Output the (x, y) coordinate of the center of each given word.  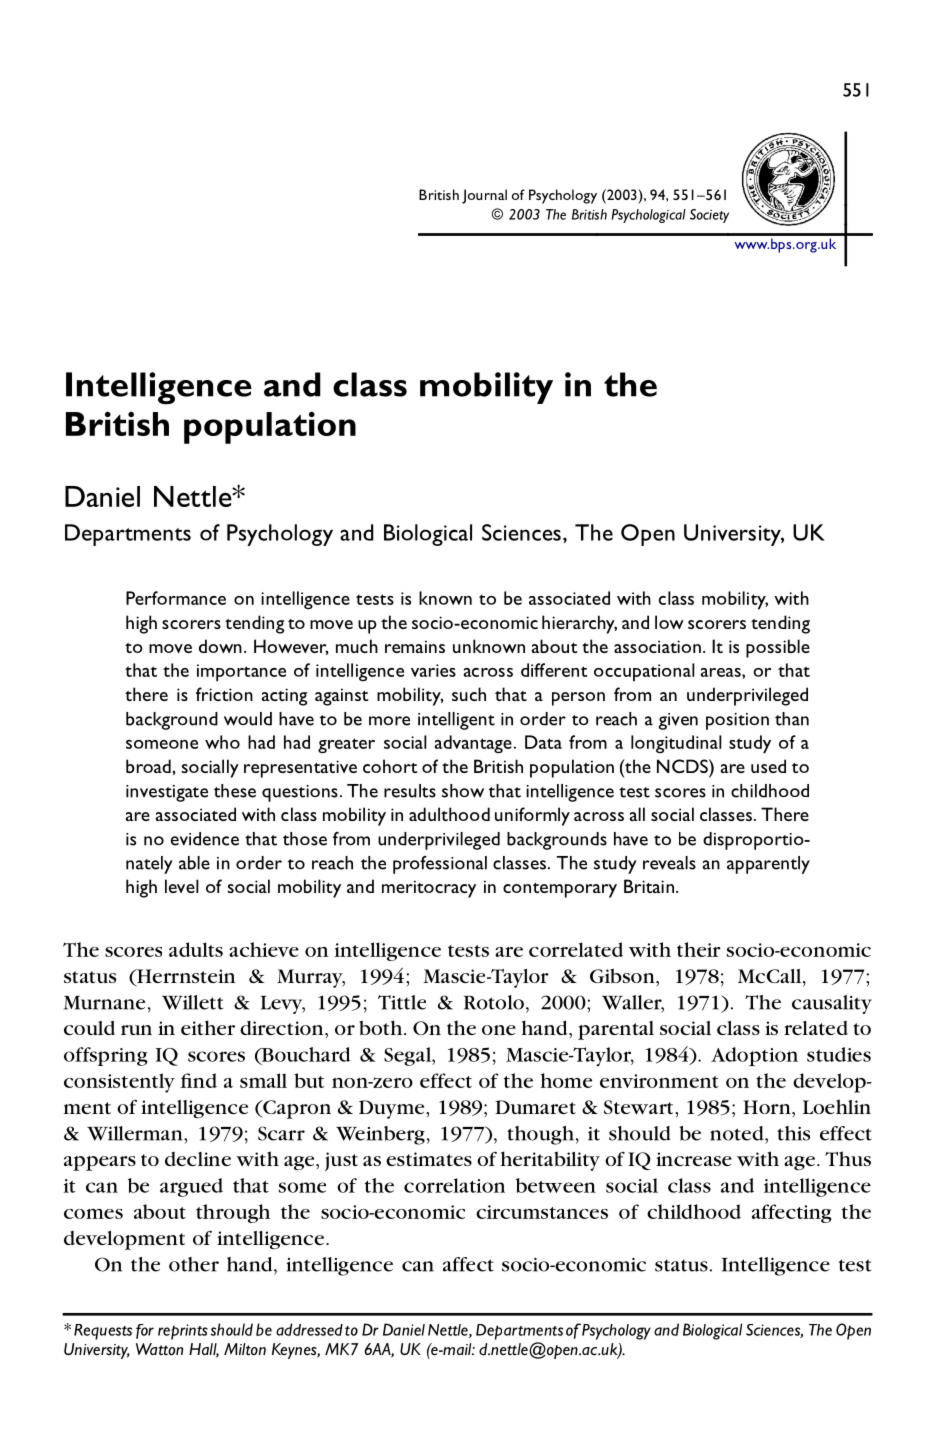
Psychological (648, 216)
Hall (204, 1350)
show (463, 791)
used (768, 766)
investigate (167, 793)
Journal (484, 196)
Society (709, 216)
